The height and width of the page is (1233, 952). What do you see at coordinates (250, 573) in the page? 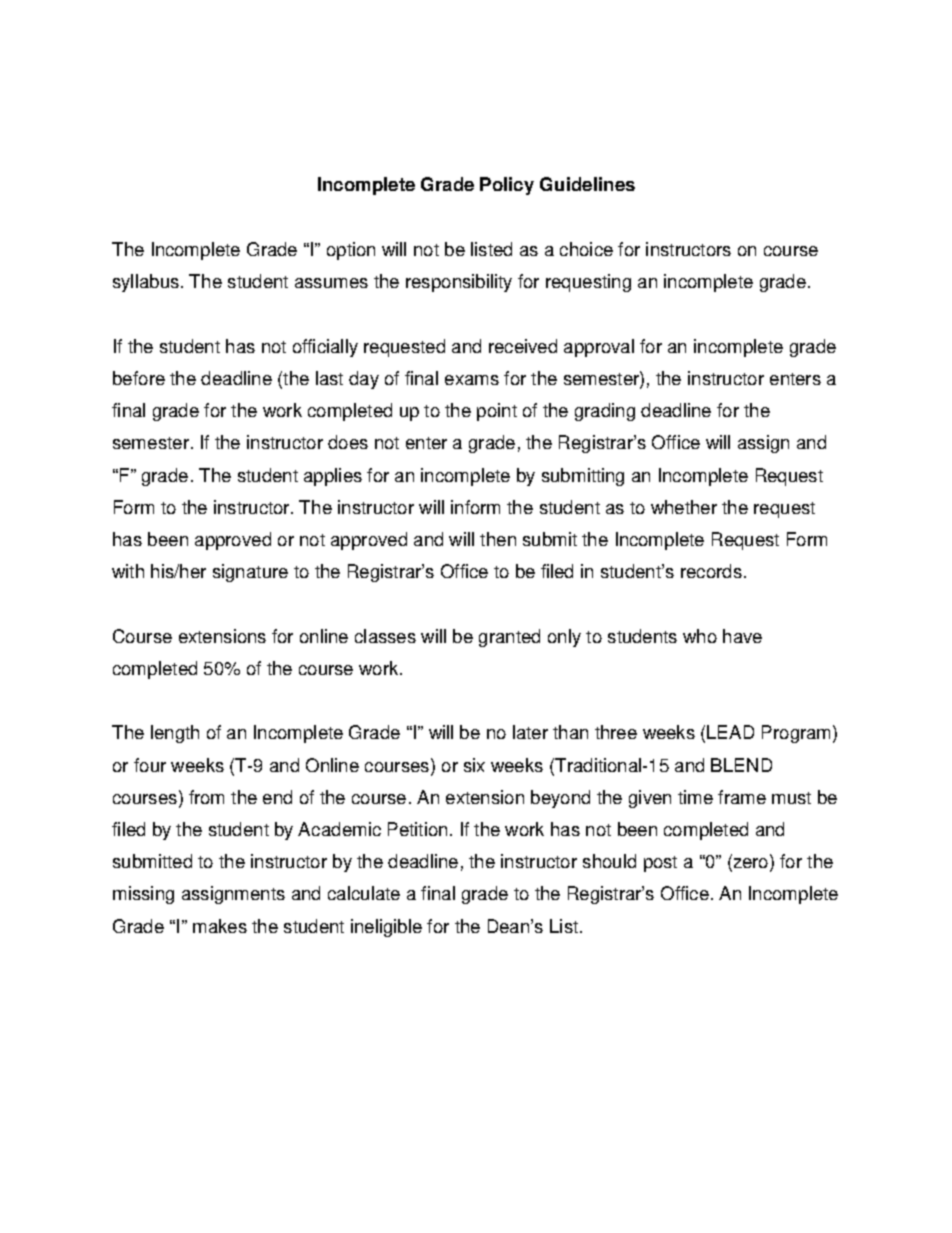
I see `signature` at bounding box center [250, 573].
